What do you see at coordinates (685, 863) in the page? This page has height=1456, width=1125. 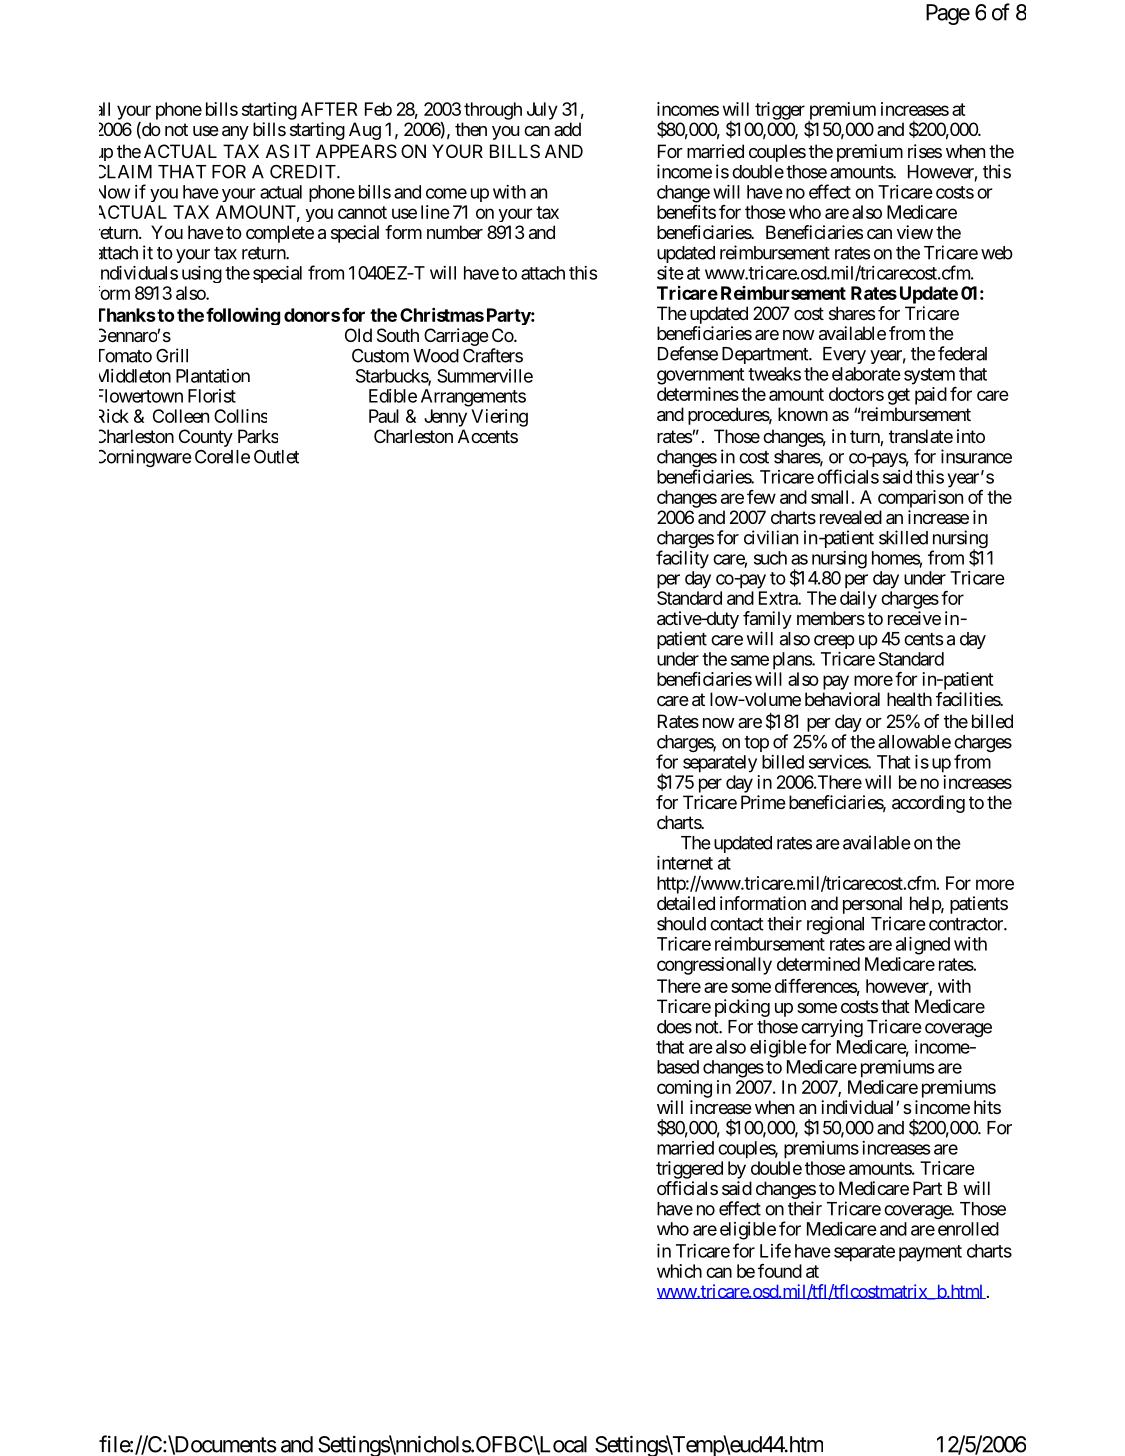 I see `internet` at bounding box center [685, 863].
